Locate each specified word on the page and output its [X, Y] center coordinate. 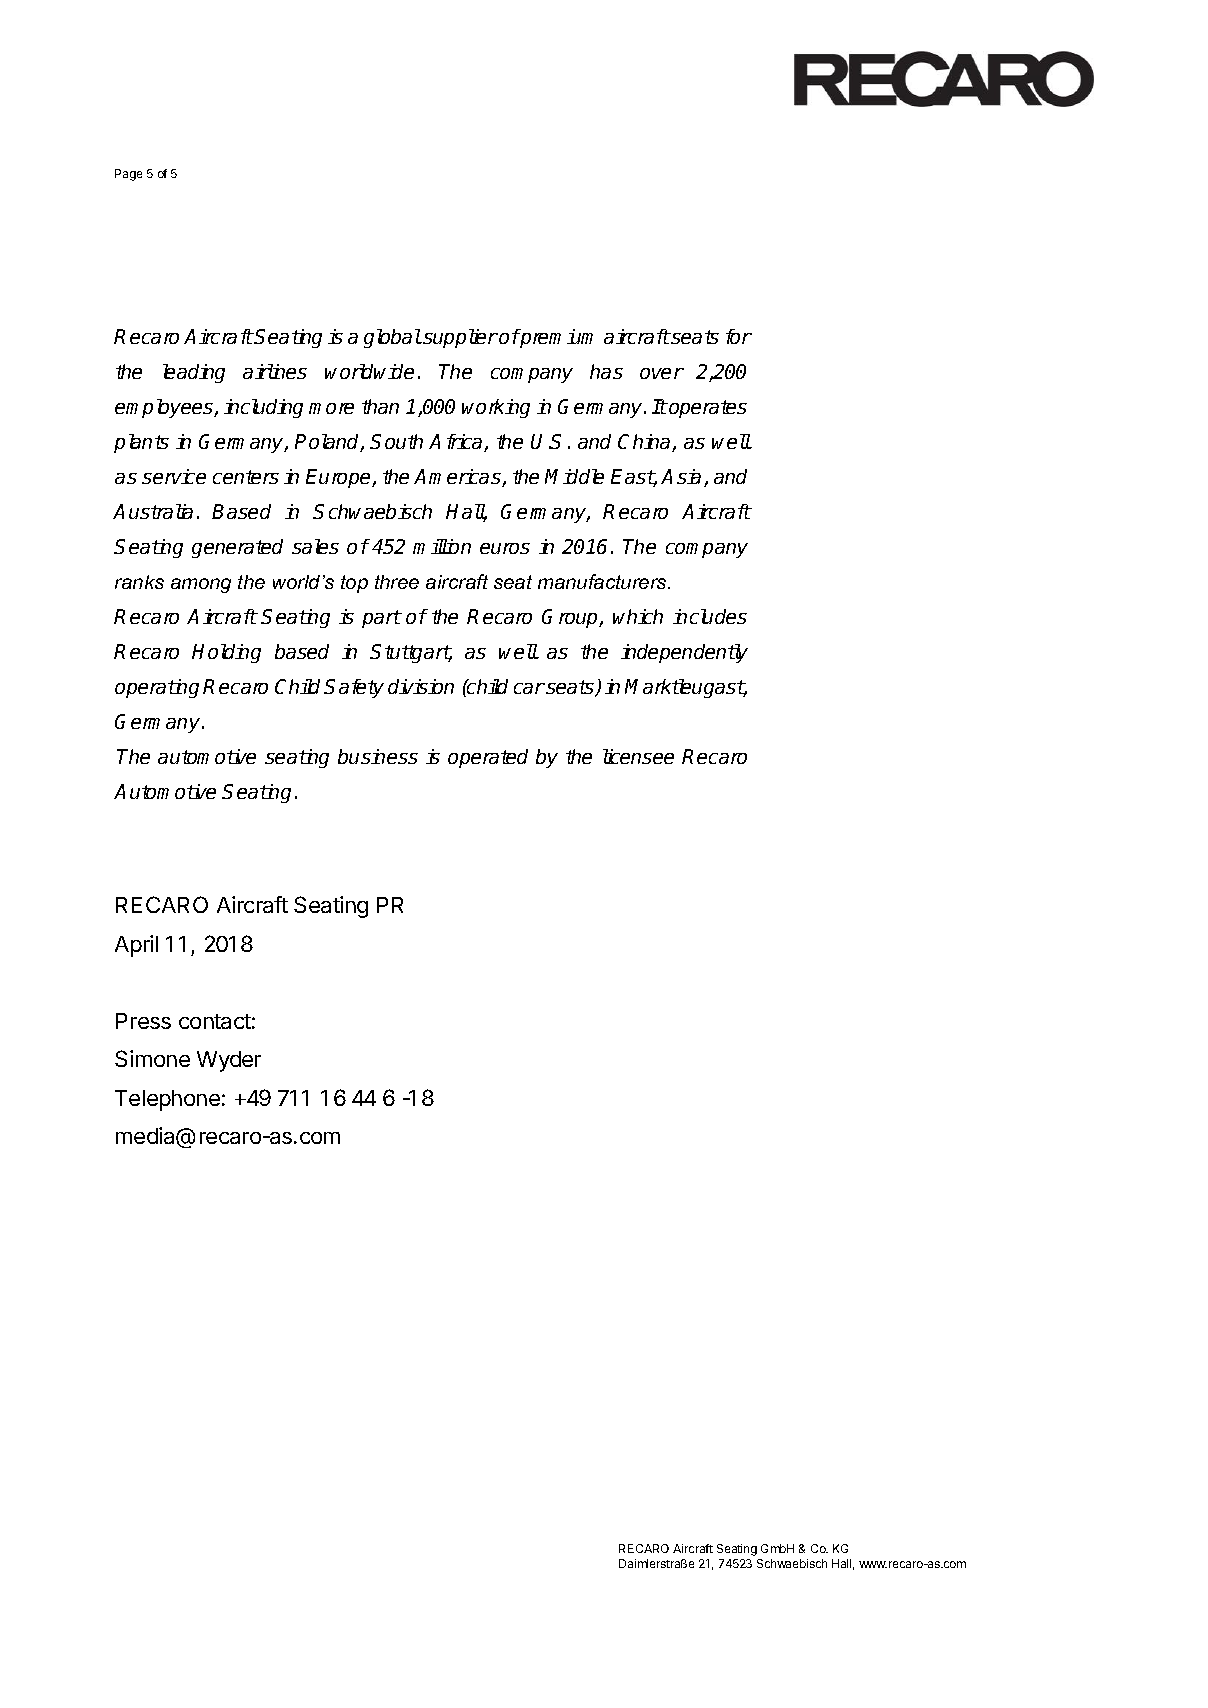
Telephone [167, 1100]
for [739, 336]
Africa [457, 443]
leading [194, 373]
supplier [459, 338]
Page [128, 175]
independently [684, 653]
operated [488, 758]
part [381, 619]
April [136, 946]
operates [707, 409]
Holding [226, 653]
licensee [638, 756]
